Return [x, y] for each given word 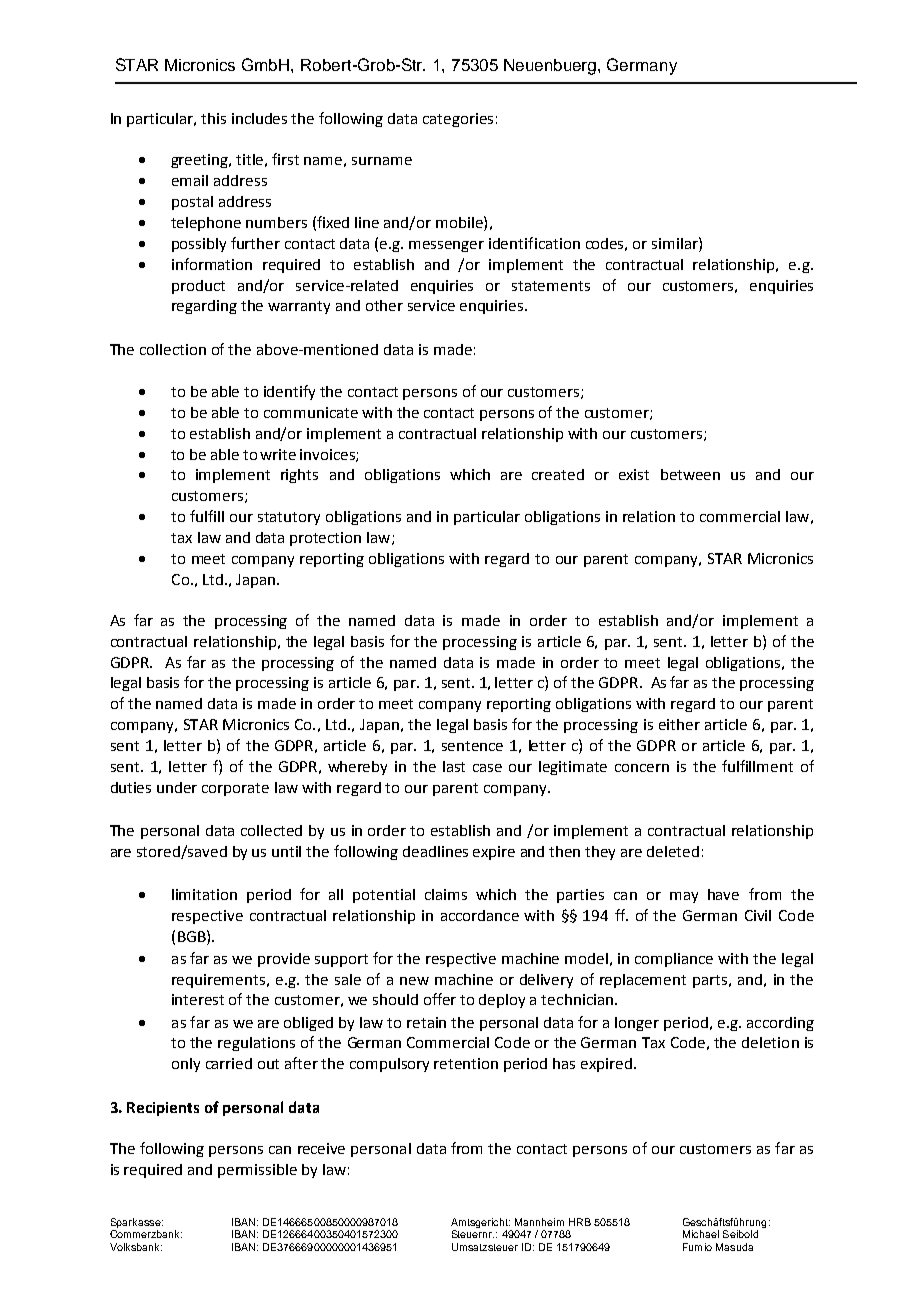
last [454, 766]
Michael [701, 1234]
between [690, 474]
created [558, 474]
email [190, 180]
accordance [480, 915]
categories [458, 120]
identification [534, 243]
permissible [257, 1171]
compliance [674, 960]
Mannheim [539, 1222]
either [679, 724]
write [278, 454]
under [177, 787]
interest [198, 999]
